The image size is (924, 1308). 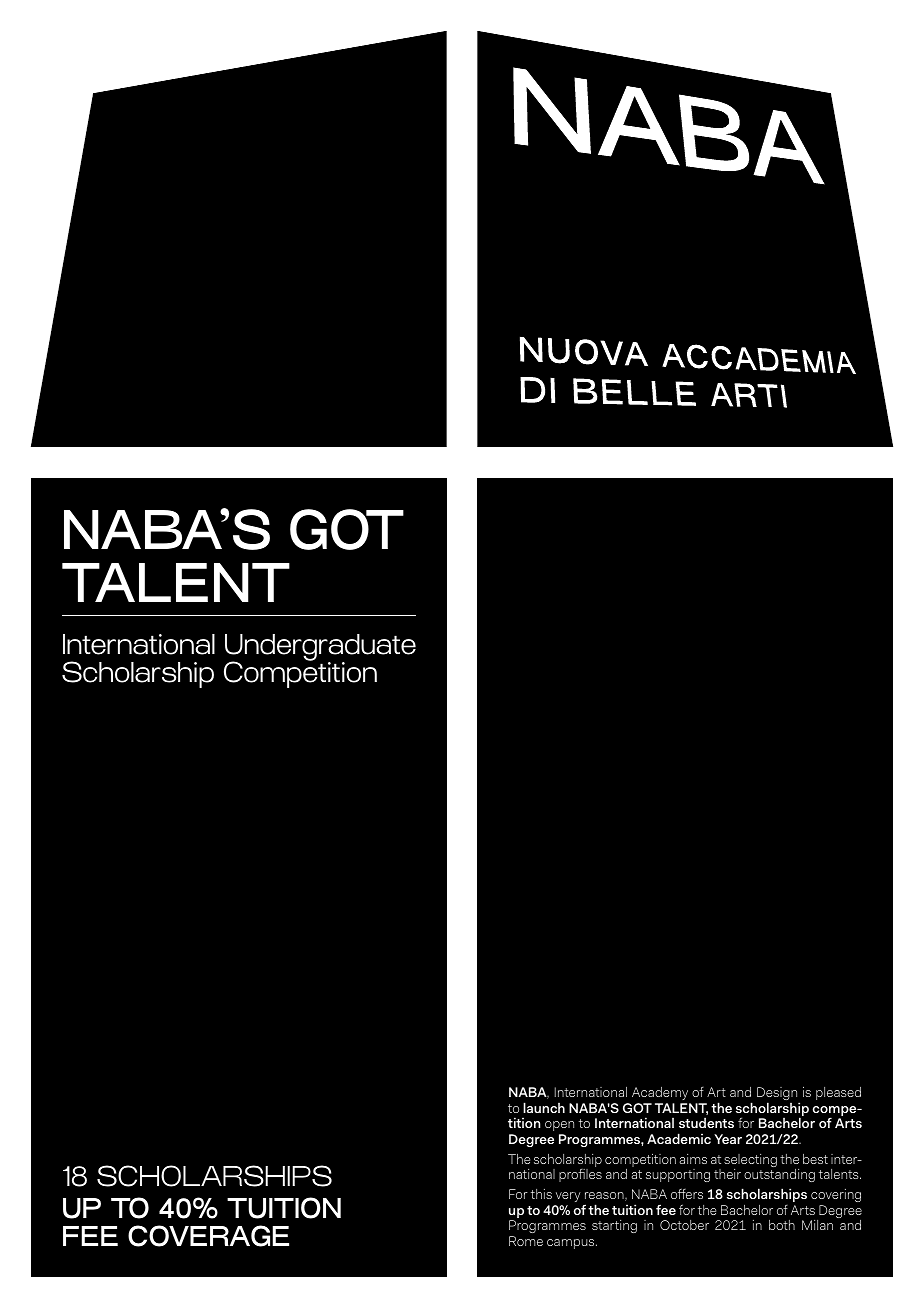 What do you see at coordinates (778, 1095) in the screenshot?
I see `Design` at bounding box center [778, 1095].
